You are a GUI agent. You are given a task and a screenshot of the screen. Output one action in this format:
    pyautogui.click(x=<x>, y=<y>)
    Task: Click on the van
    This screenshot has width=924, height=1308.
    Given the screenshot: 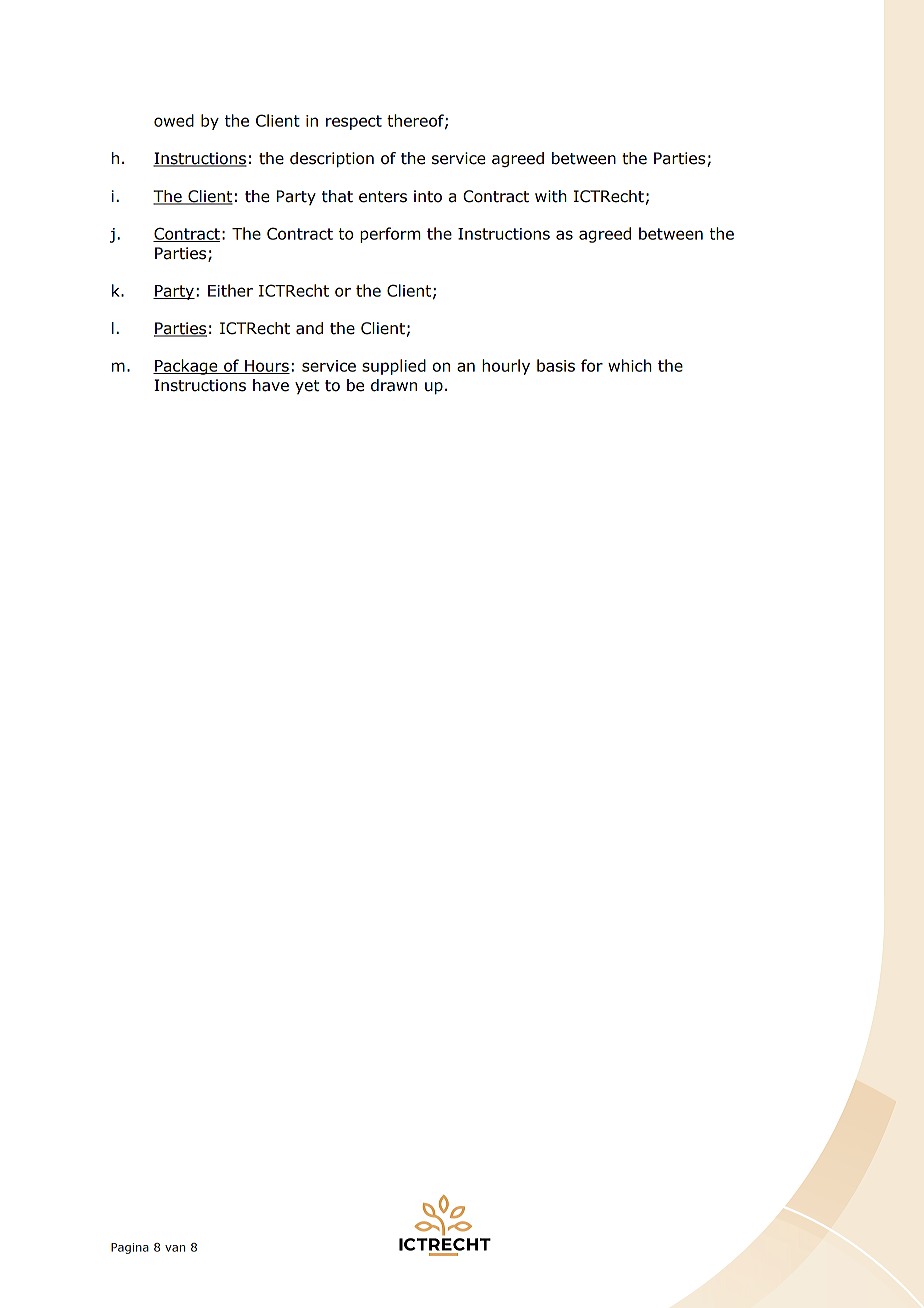 What is the action you would take?
    pyautogui.click(x=175, y=1248)
